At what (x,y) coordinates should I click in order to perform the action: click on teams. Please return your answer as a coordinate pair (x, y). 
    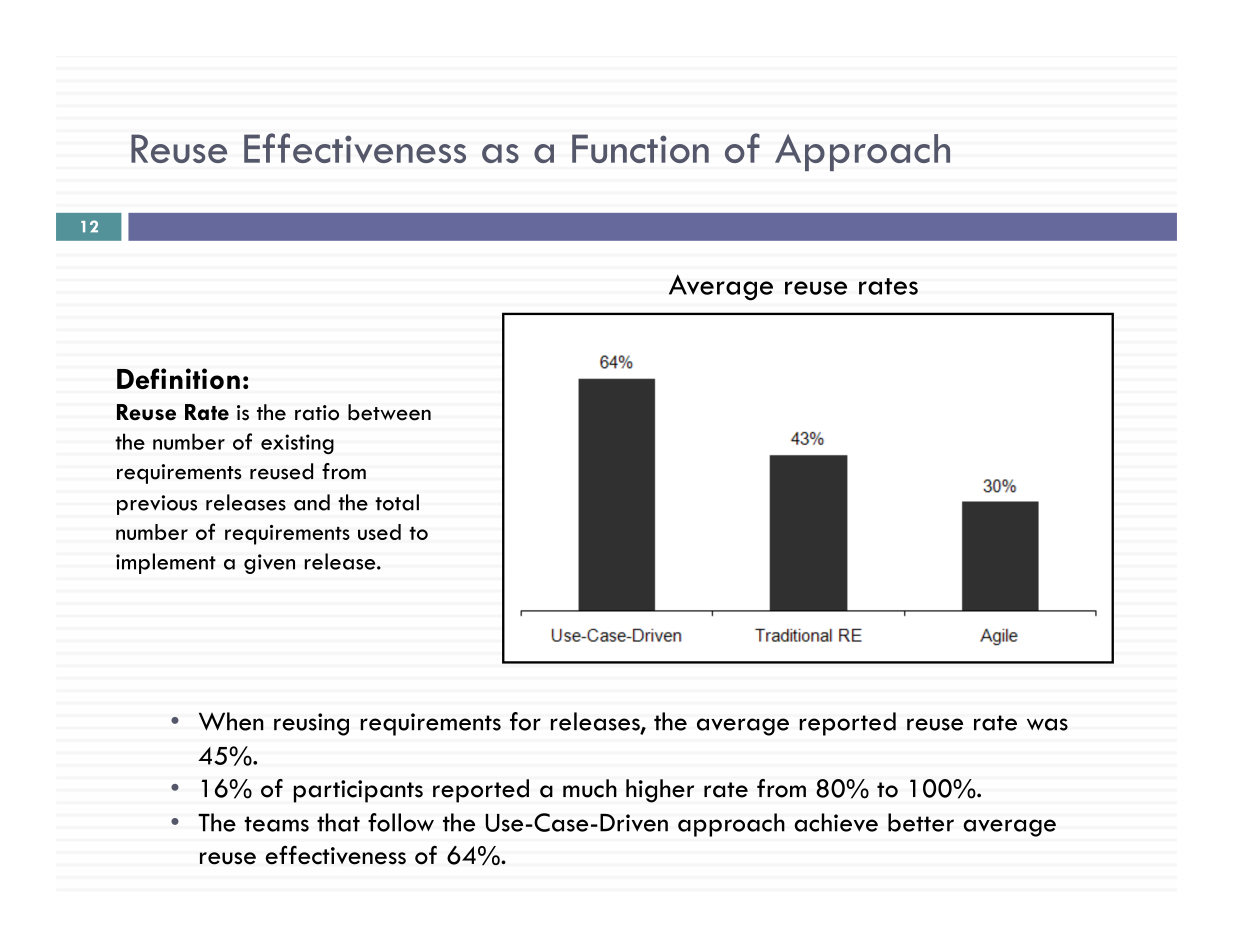
    Looking at the image, I should click on (276, 824).
